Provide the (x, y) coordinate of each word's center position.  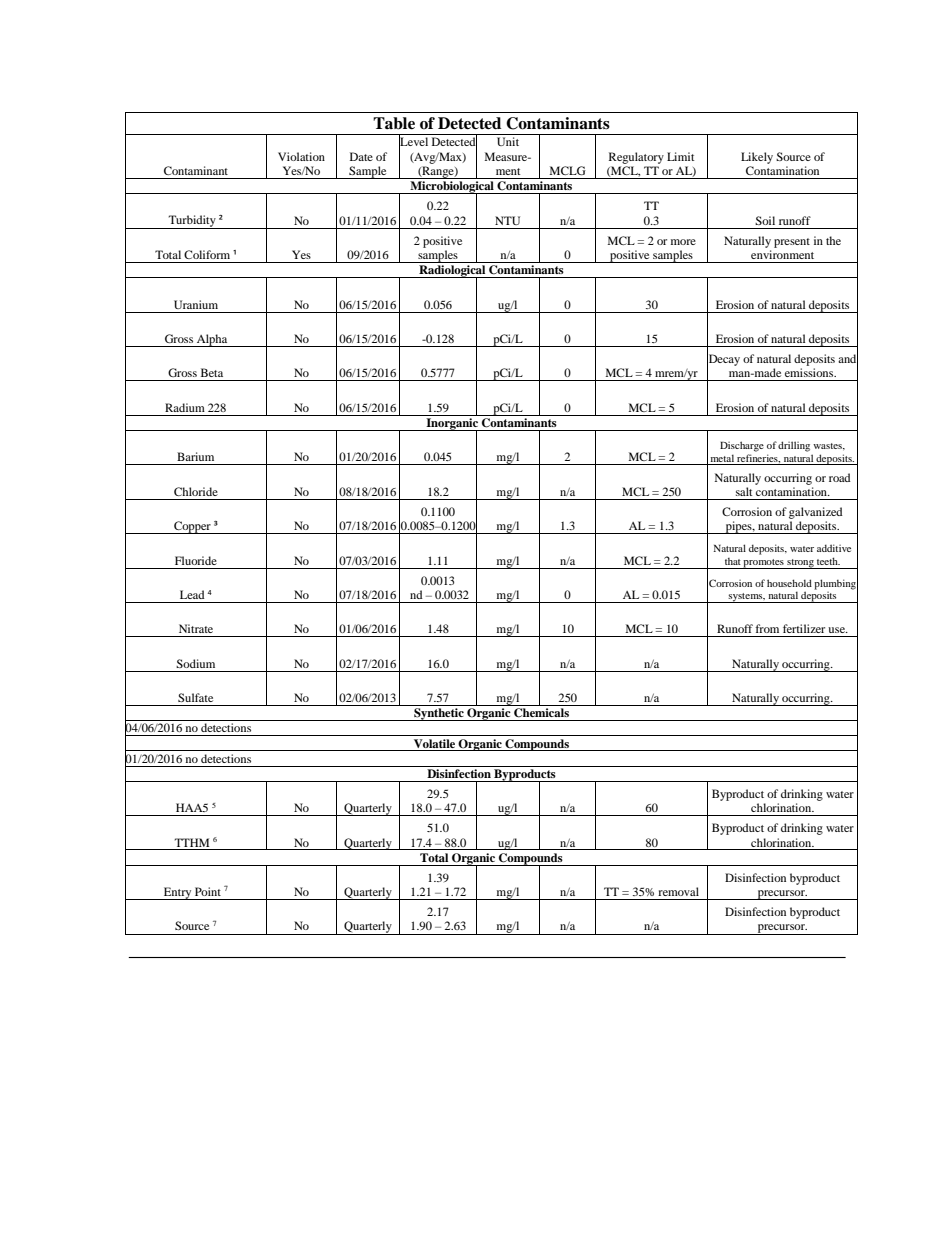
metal (722, 458)
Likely (757, 158)
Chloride (196, 491)
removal (678, 891)
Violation (301, 156)
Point (208, 891)
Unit (508, 141)
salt (744, 491)
